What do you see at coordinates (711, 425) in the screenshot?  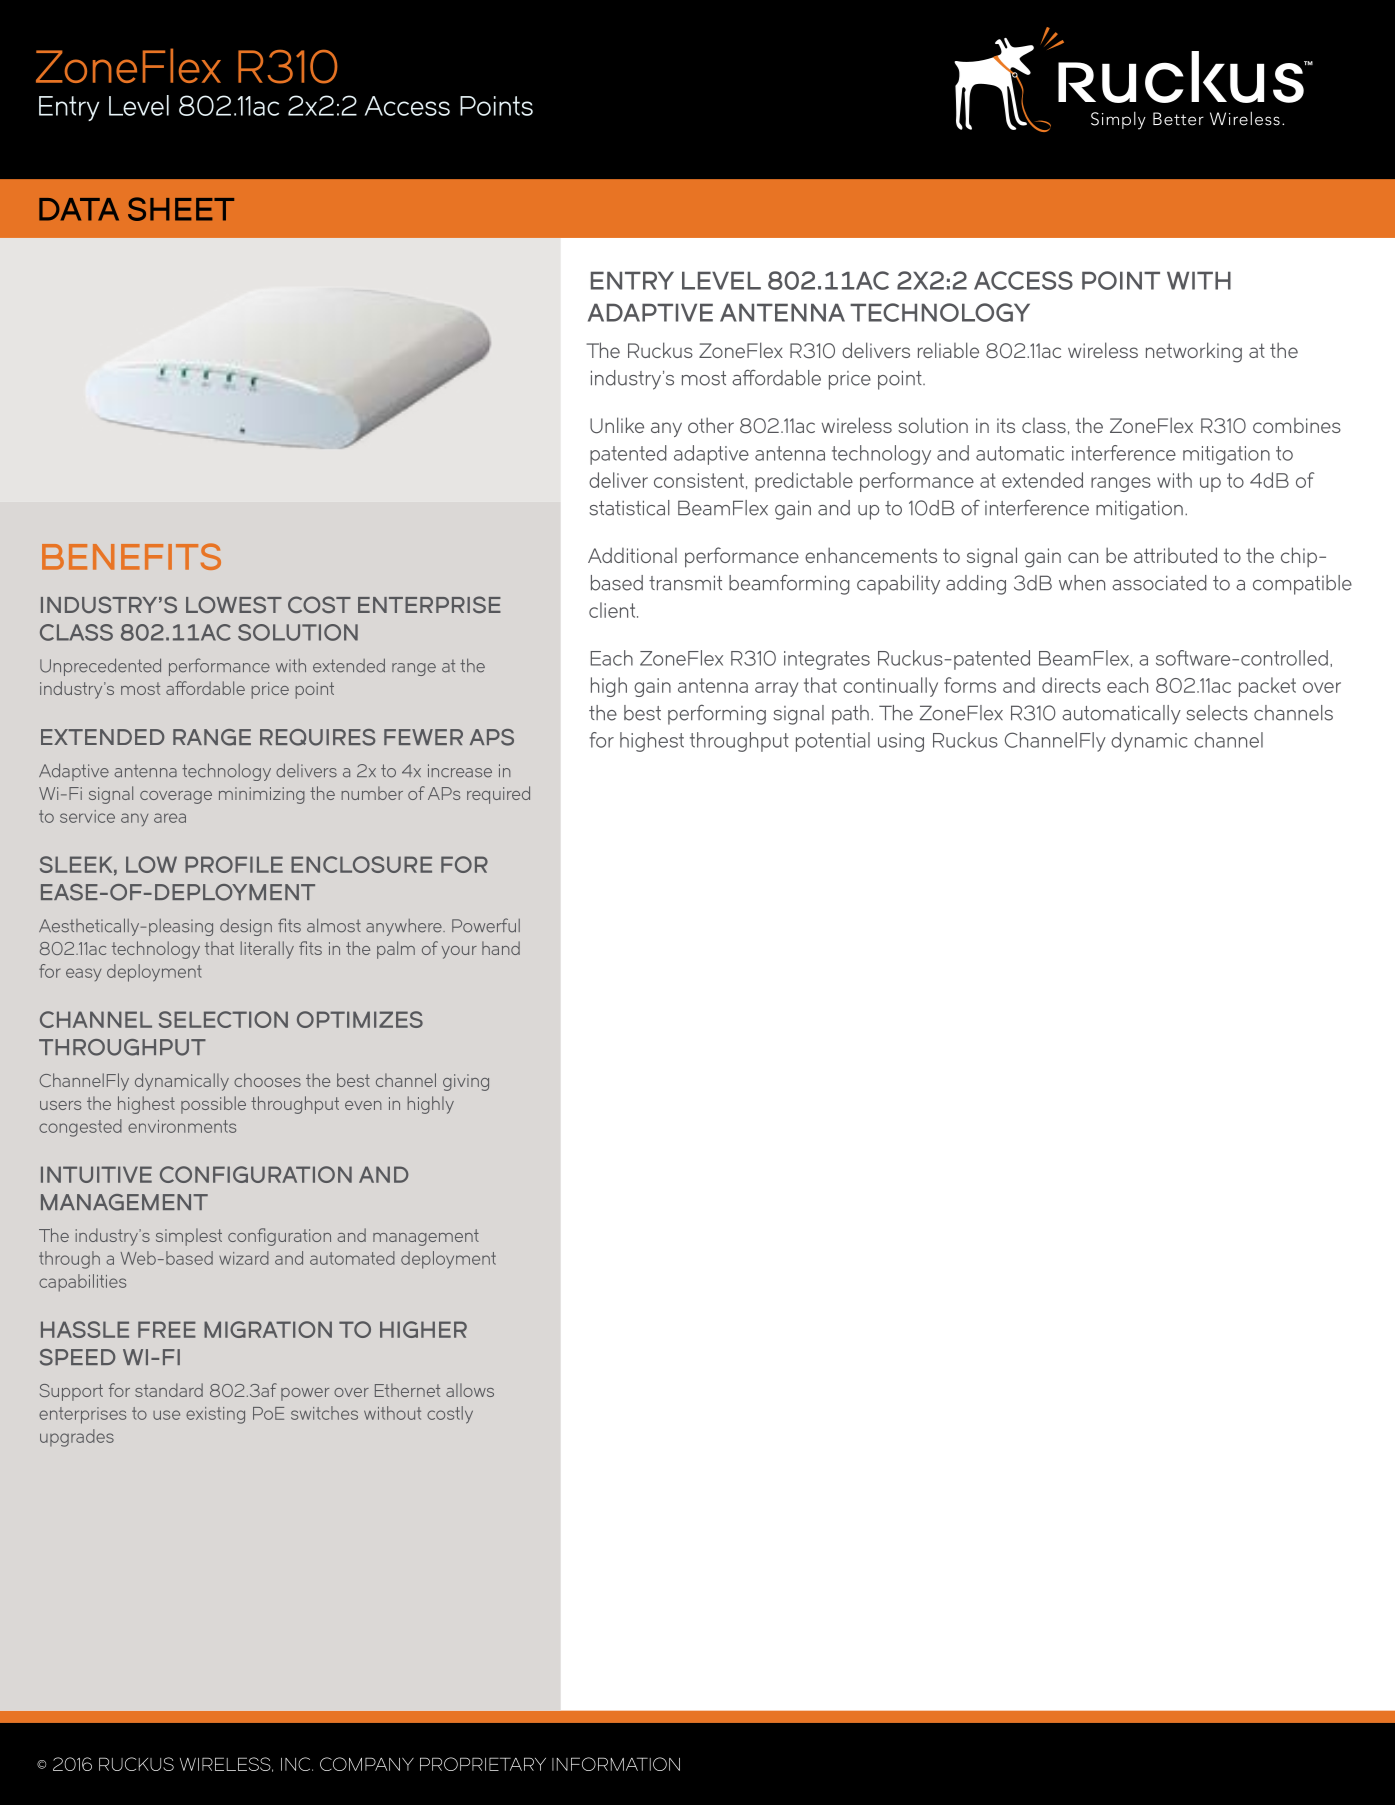 I see `other` at bounding box center [711, 425].
